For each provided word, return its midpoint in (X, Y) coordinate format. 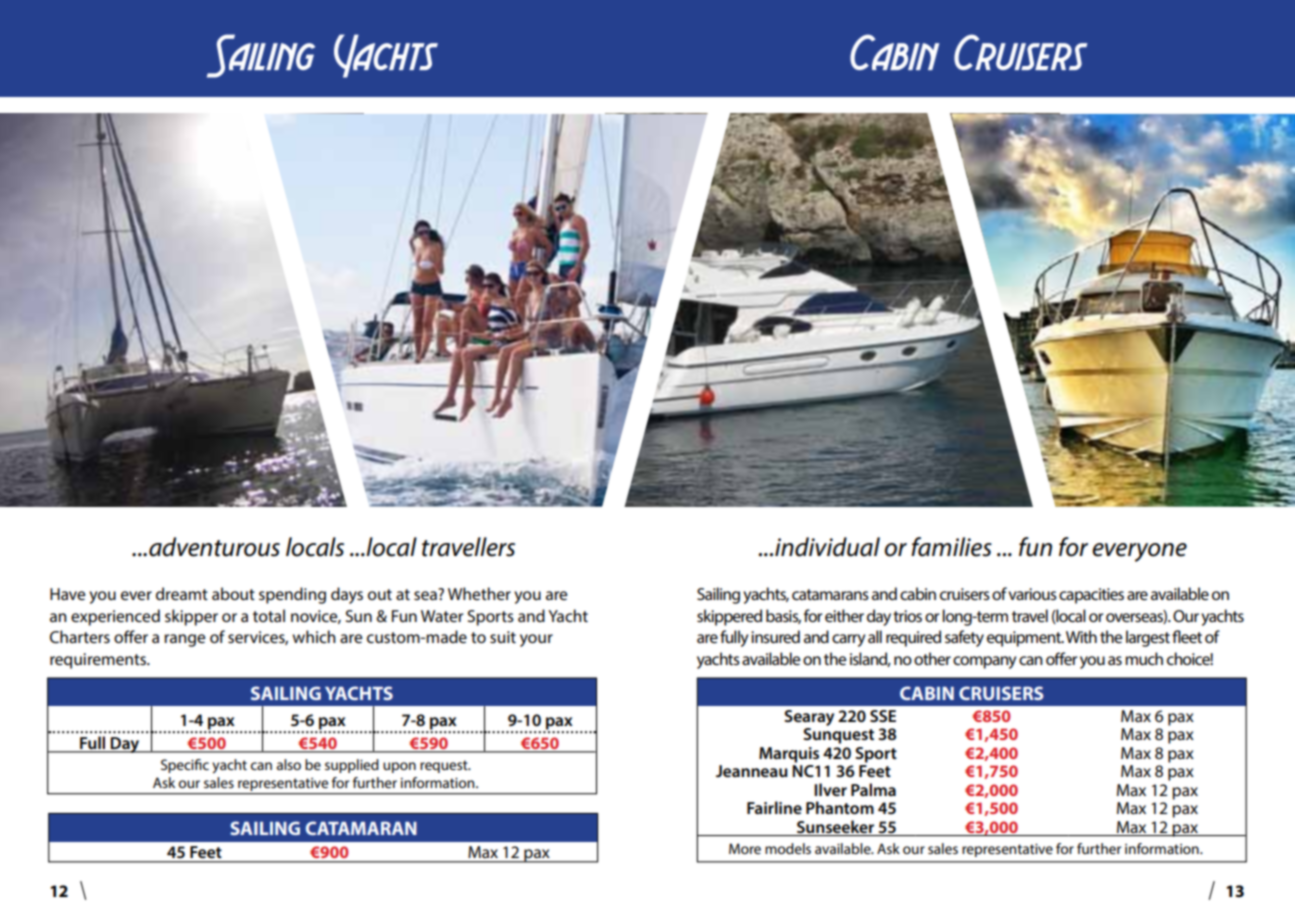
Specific (185, 766)
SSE (883, 716)
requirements (99, 661)
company (985, 662)
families (951, 547)
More (745, 848)
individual (827, 547)
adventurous (214, 547)
